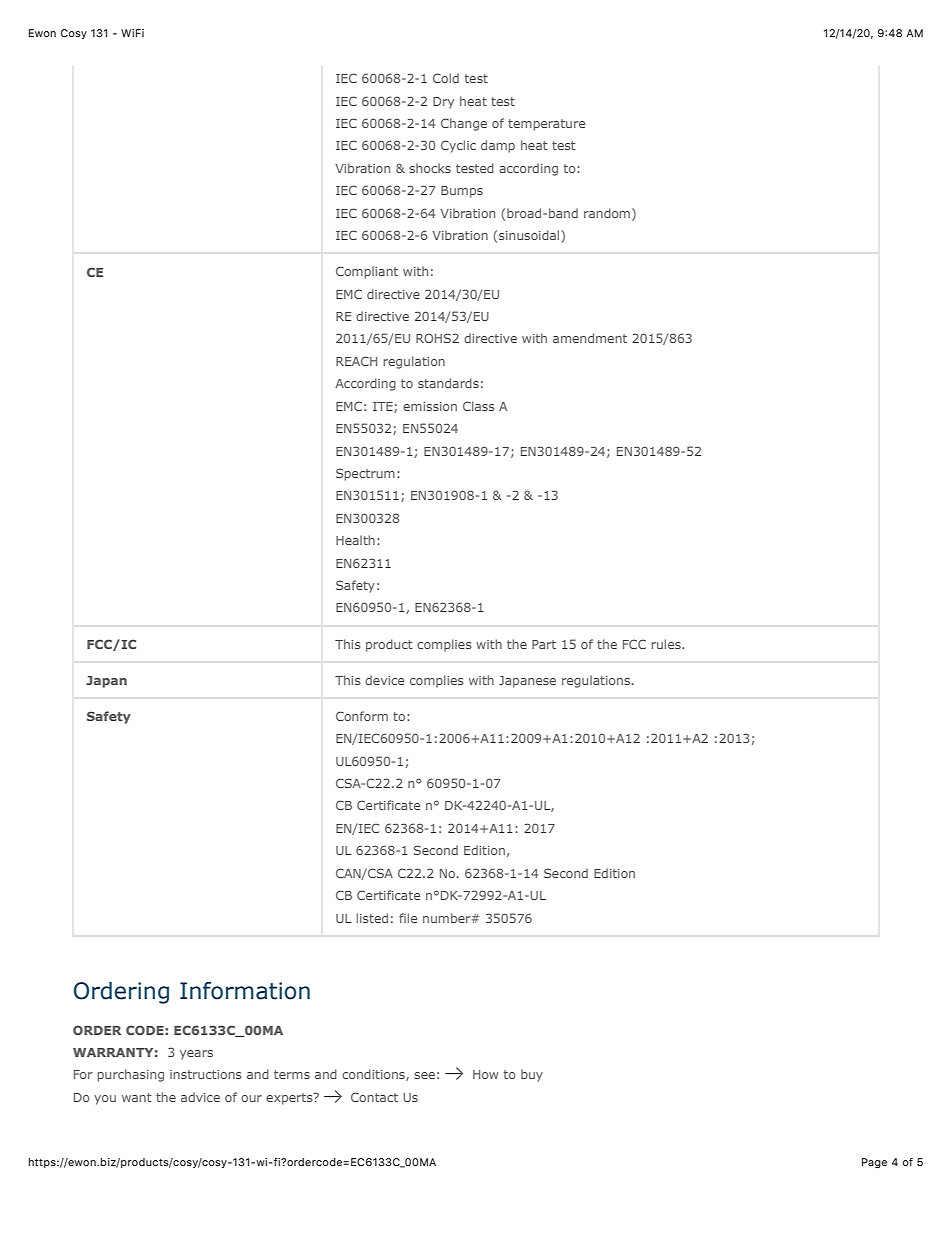  Describe the element at coordinates (544, 644) in the screenshot. I see `Part` at that location.
